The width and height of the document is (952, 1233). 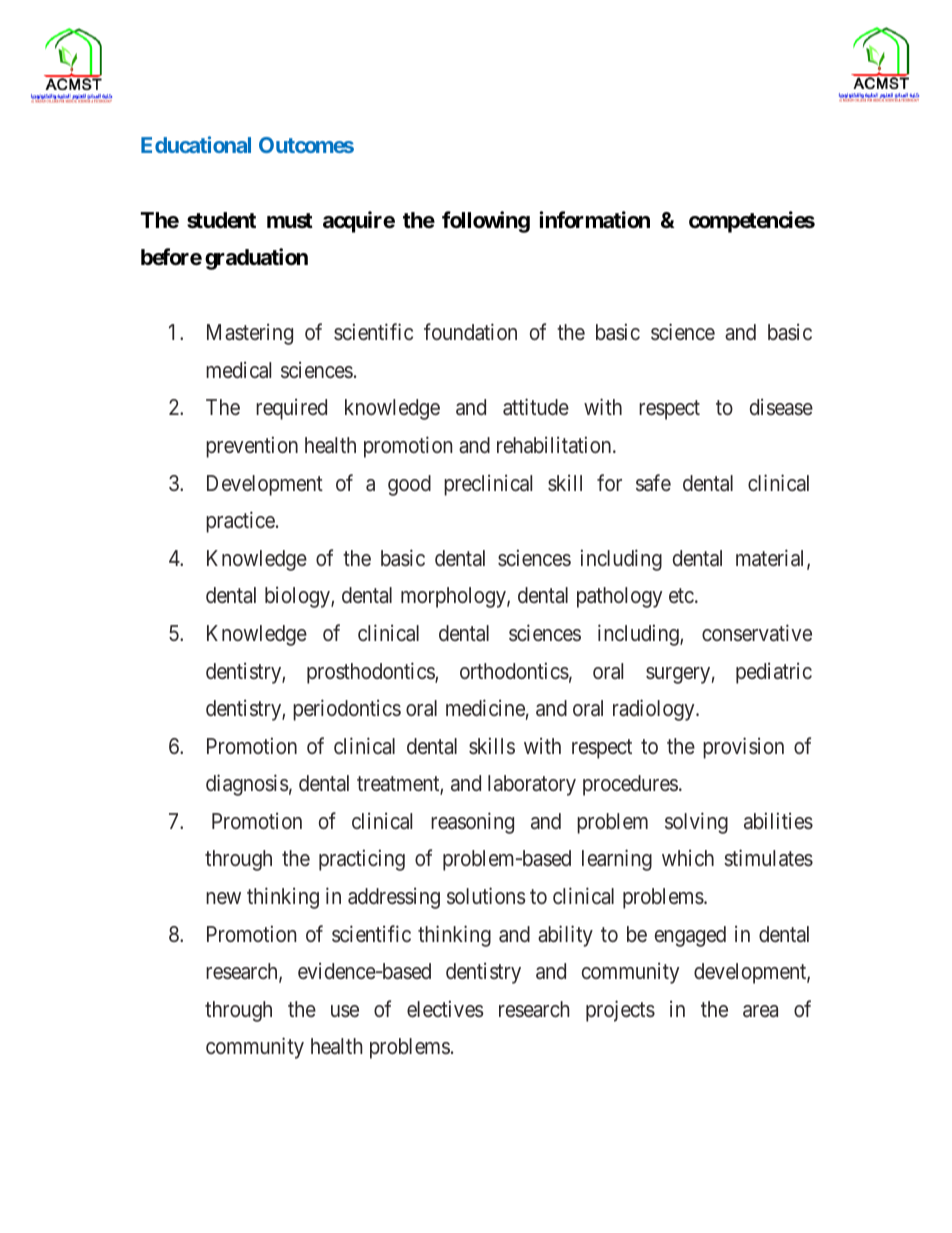 What do you see at coordinates (345, 1011) in the document?
I see `use` at bounding box center [345, 1011].
